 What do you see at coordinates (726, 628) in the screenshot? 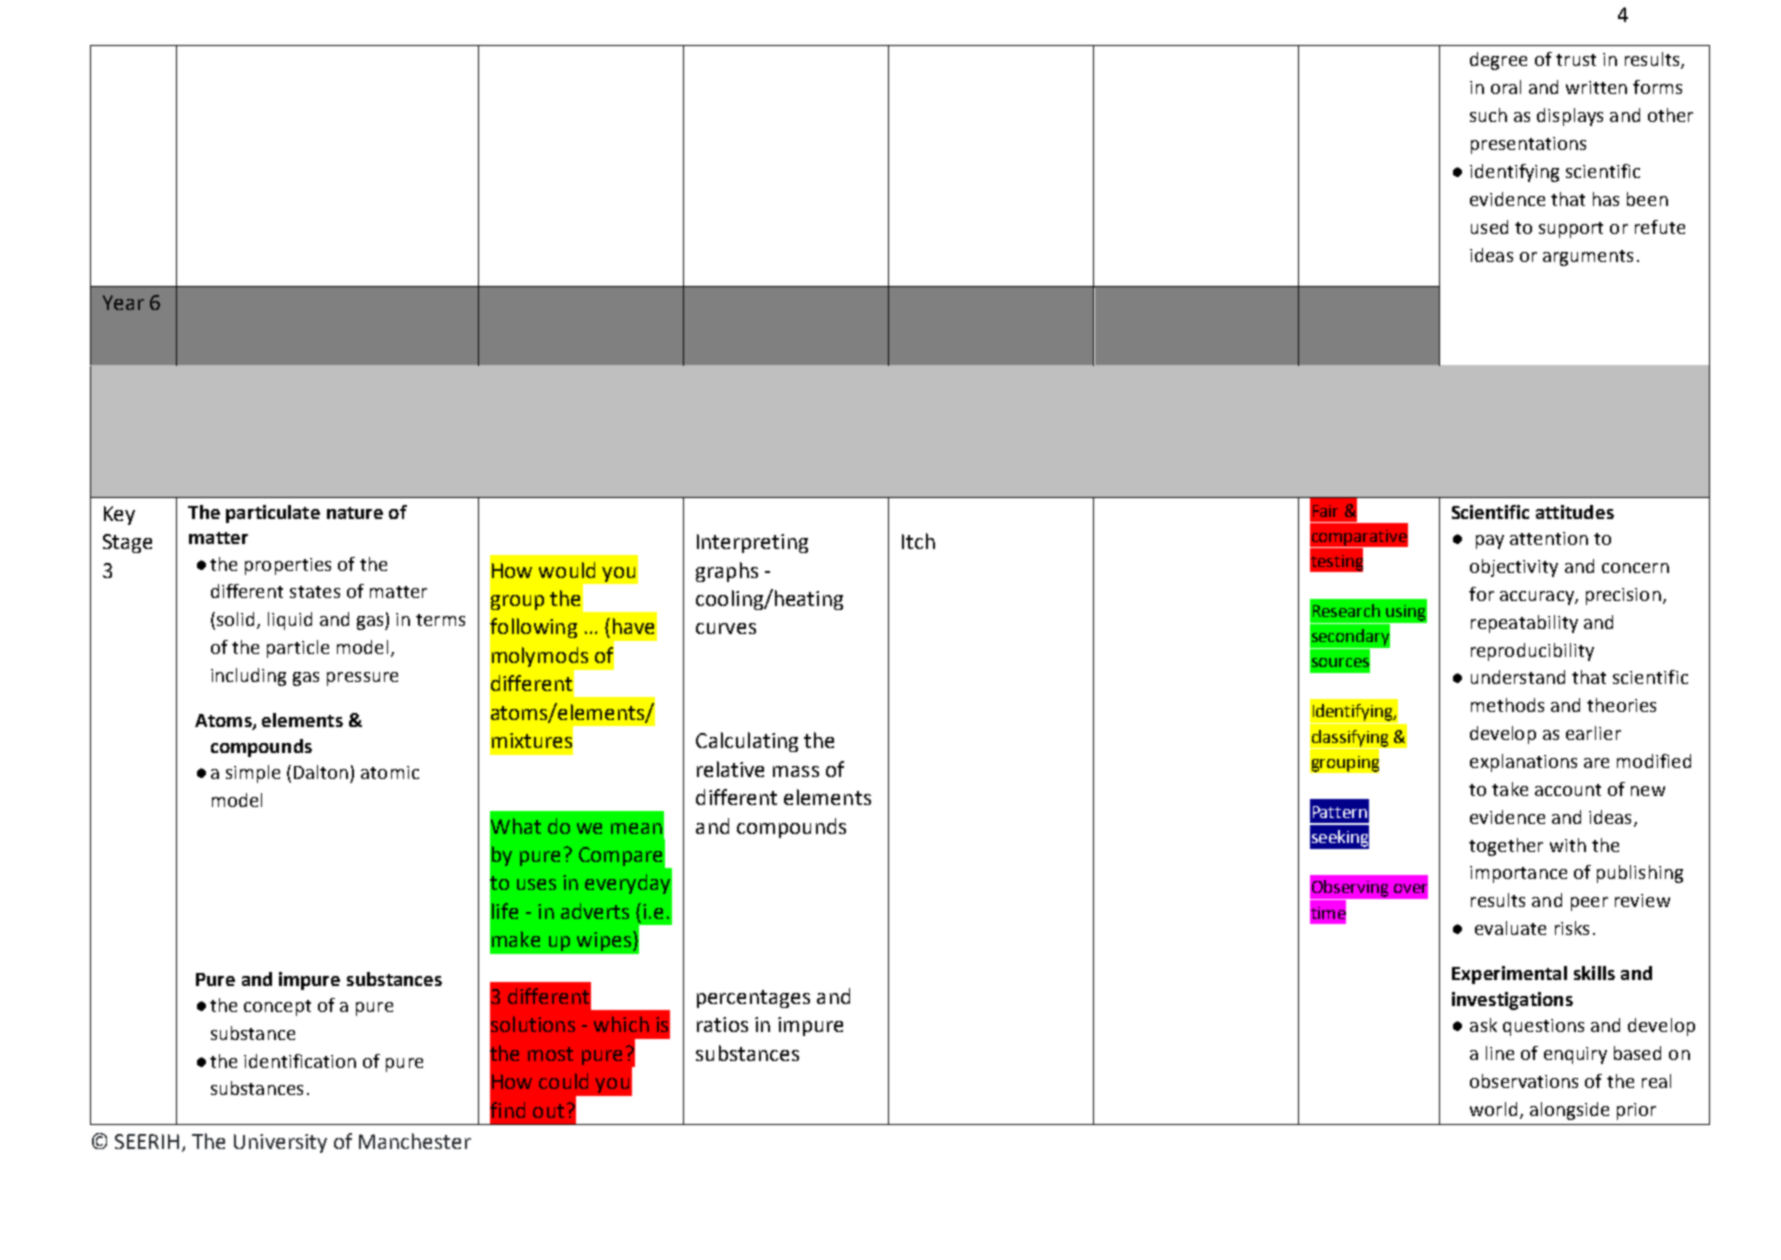
I see `curves` at bounding box center [726, 628].
